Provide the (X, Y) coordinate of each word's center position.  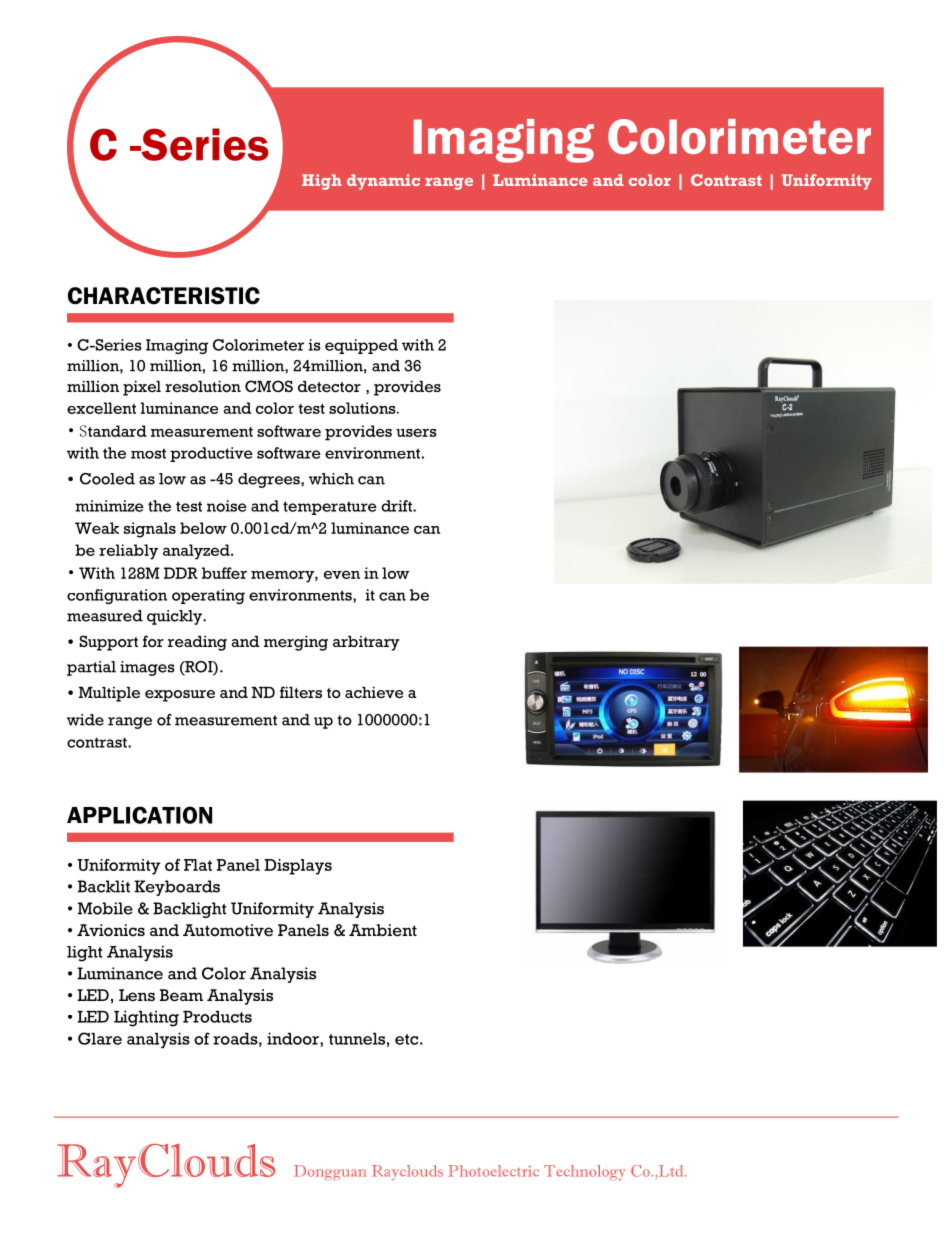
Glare (100, 1038)
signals (150, 530)
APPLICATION (139, 815)
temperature (330, 508)
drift (397, 506)
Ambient (383, 930)
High (322, 182)
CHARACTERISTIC (164, 296)
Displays (298, 867)
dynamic (383, 182)
